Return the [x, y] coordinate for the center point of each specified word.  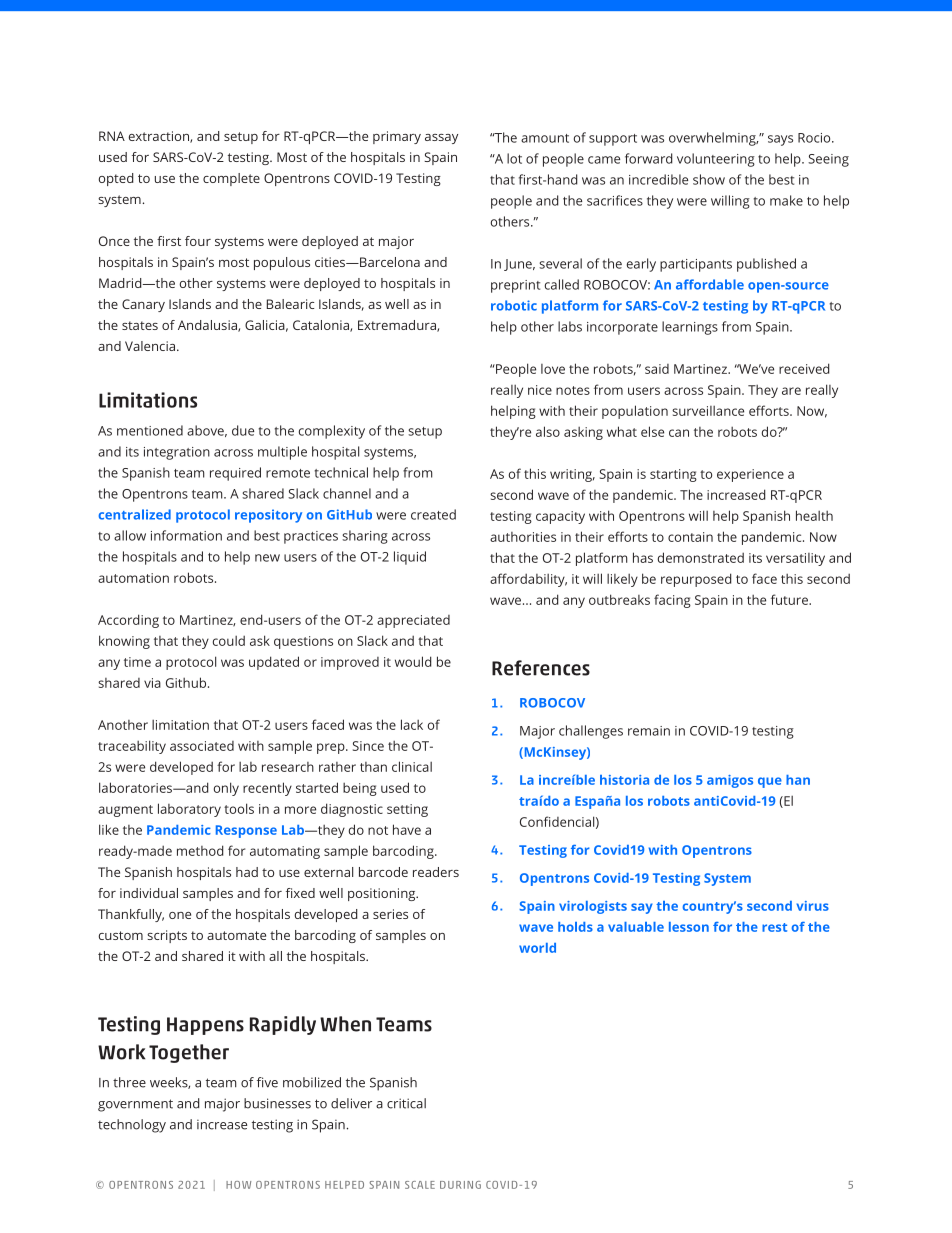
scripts [167, 936]
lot [514, 158]
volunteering [716, 160]
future [790, 599]
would [413, 661]
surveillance [708, 410]
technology [132, 1126]
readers [436, 872]
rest [774, 927]
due [243, 430]
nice [540, 390]
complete [231, 179]
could [229, 640]
